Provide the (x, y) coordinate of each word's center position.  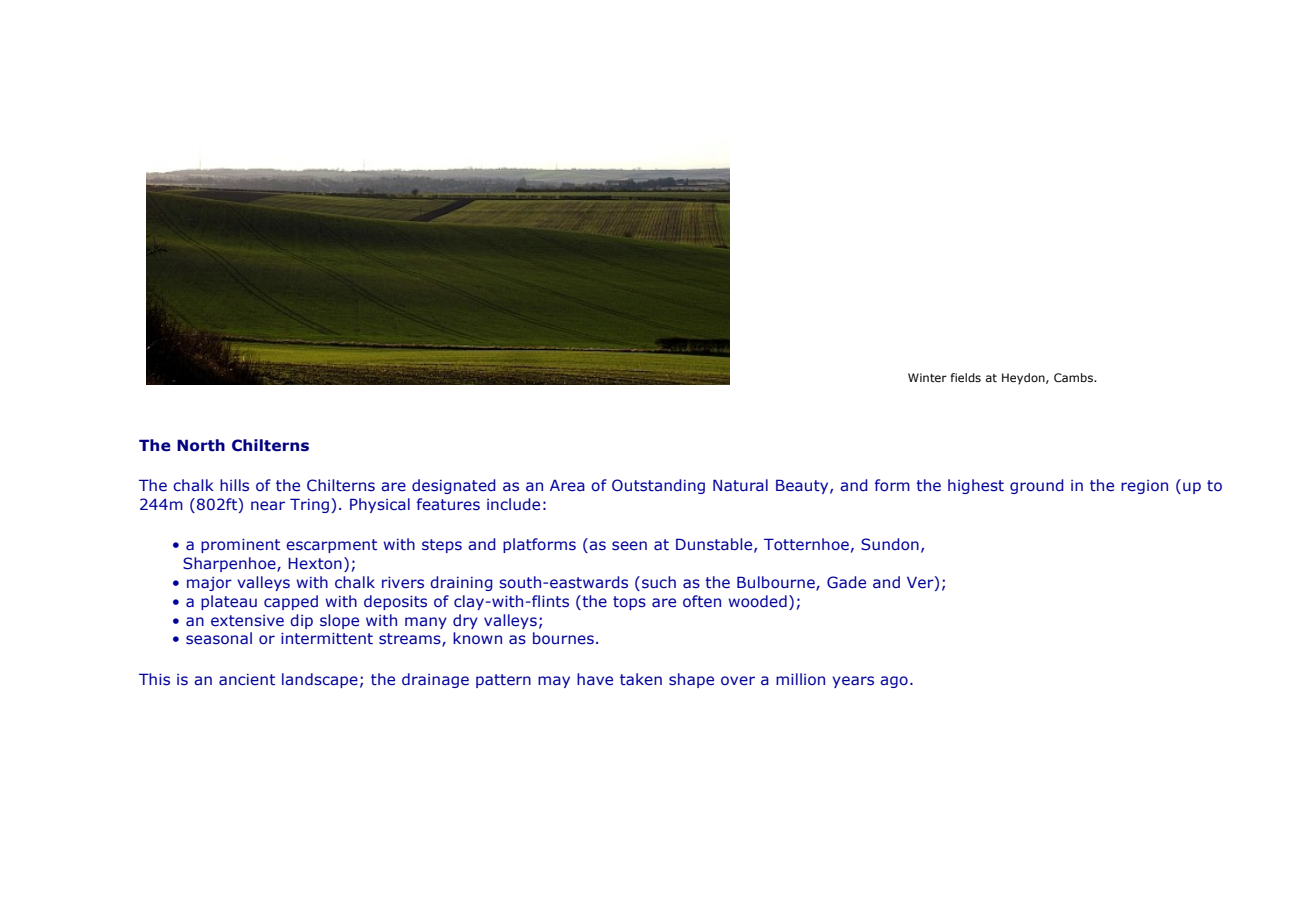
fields (965, 377)
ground (1037, 486)
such (659, 582)
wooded (757, 601)
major (209, 584)
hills (234, 485)
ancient (247, 680)
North (201, 445)
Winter (927, 377)
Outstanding (658, 486)
